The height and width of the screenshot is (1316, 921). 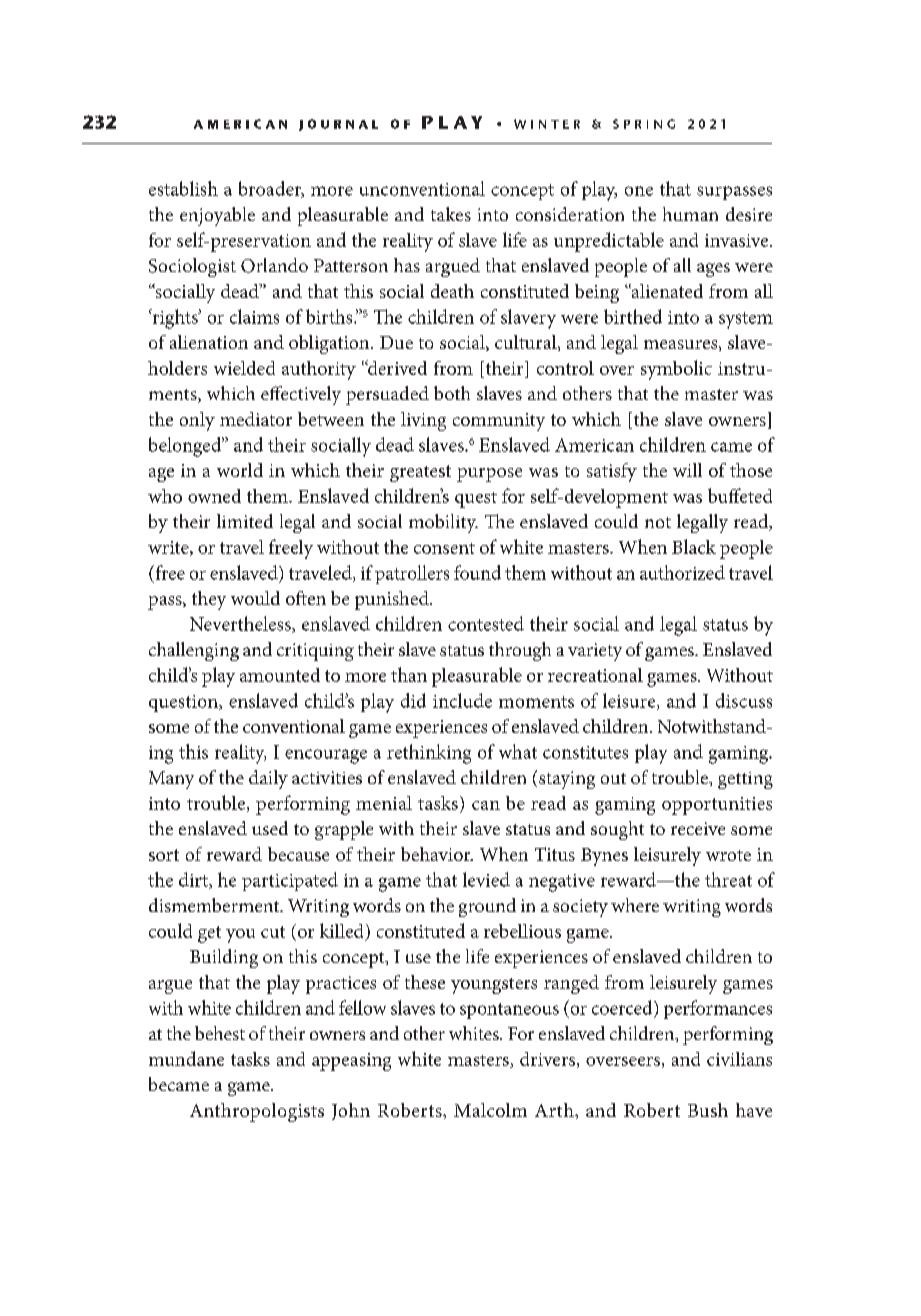 What do you see at coordinates (240, 470) in the screenshot?
I see `world` at bounding box center [240, 470].
